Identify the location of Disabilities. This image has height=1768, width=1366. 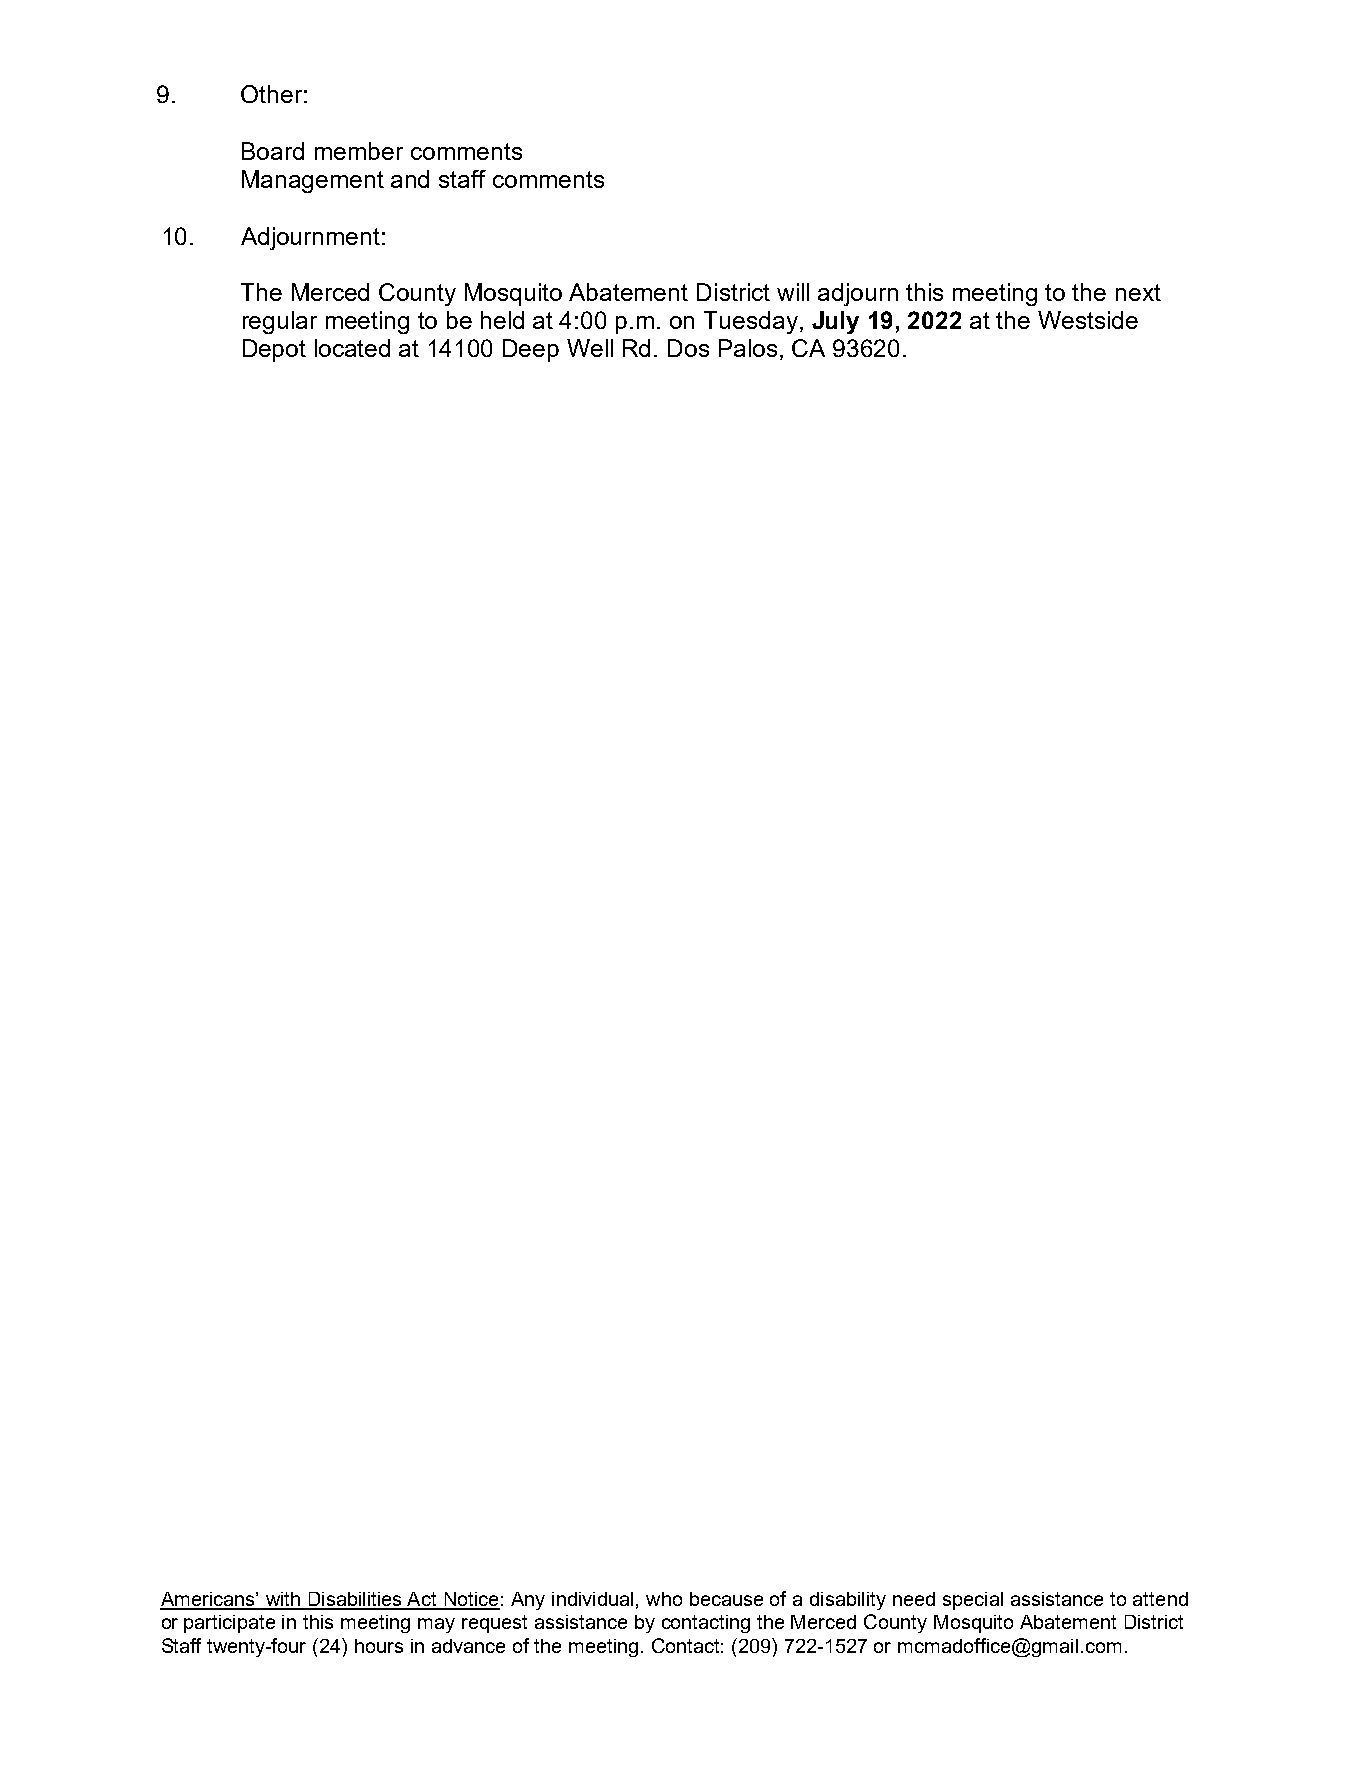
(355, 1600).
